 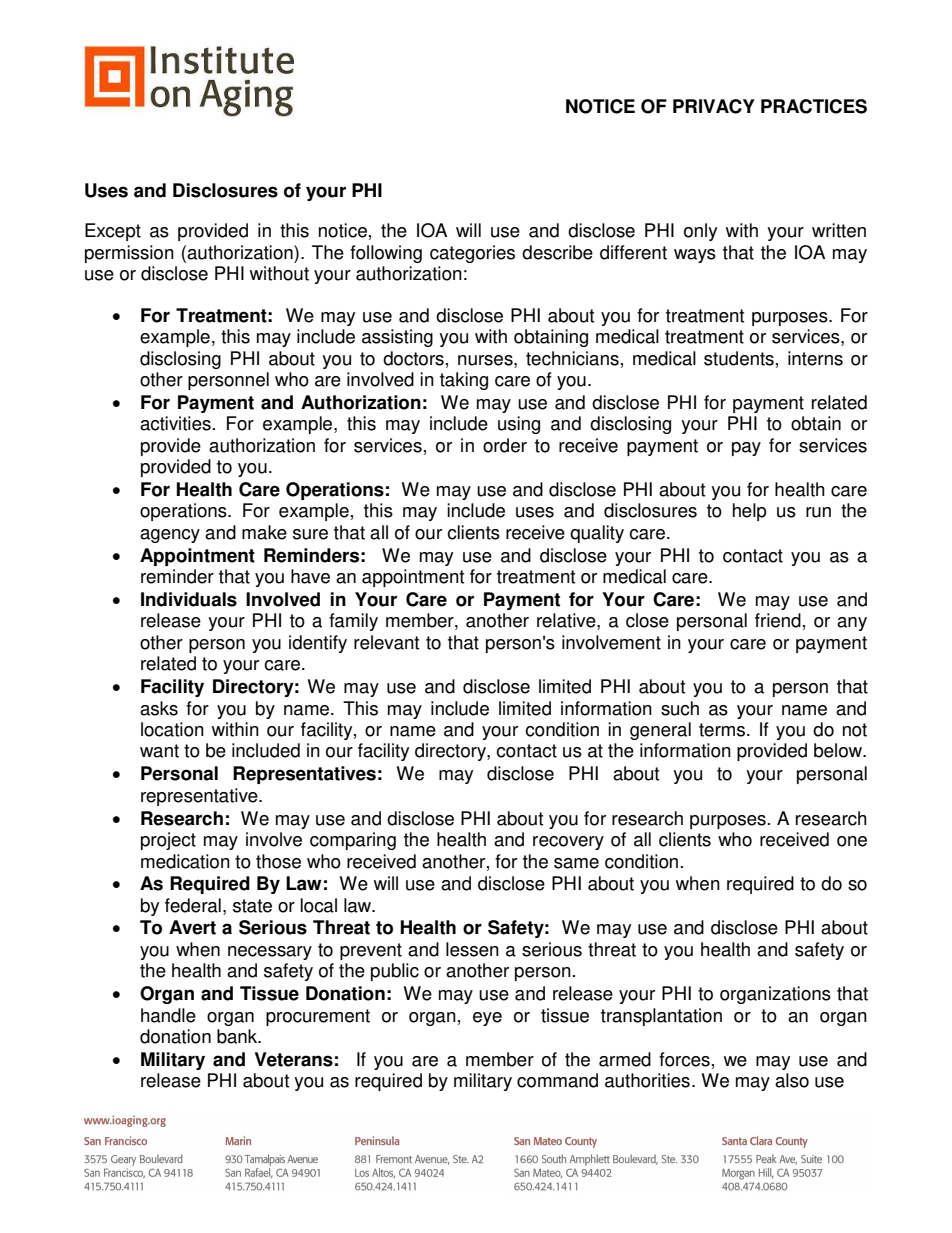 What do you see at coordinates (750, 512) in the document?
I see `help` at bounding box center [750, 512].
